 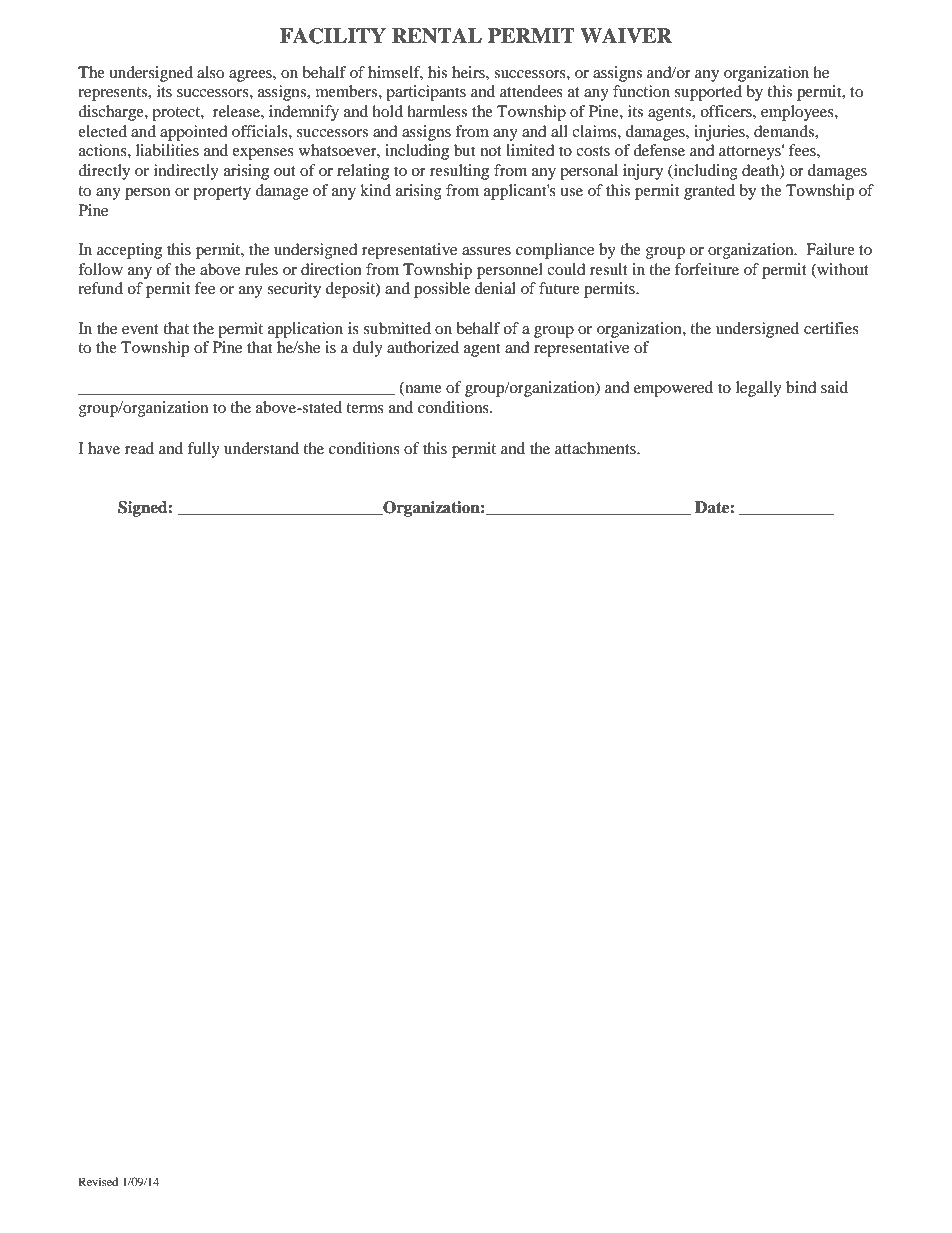 I want to click on understand, so click(x=261, y=448).
